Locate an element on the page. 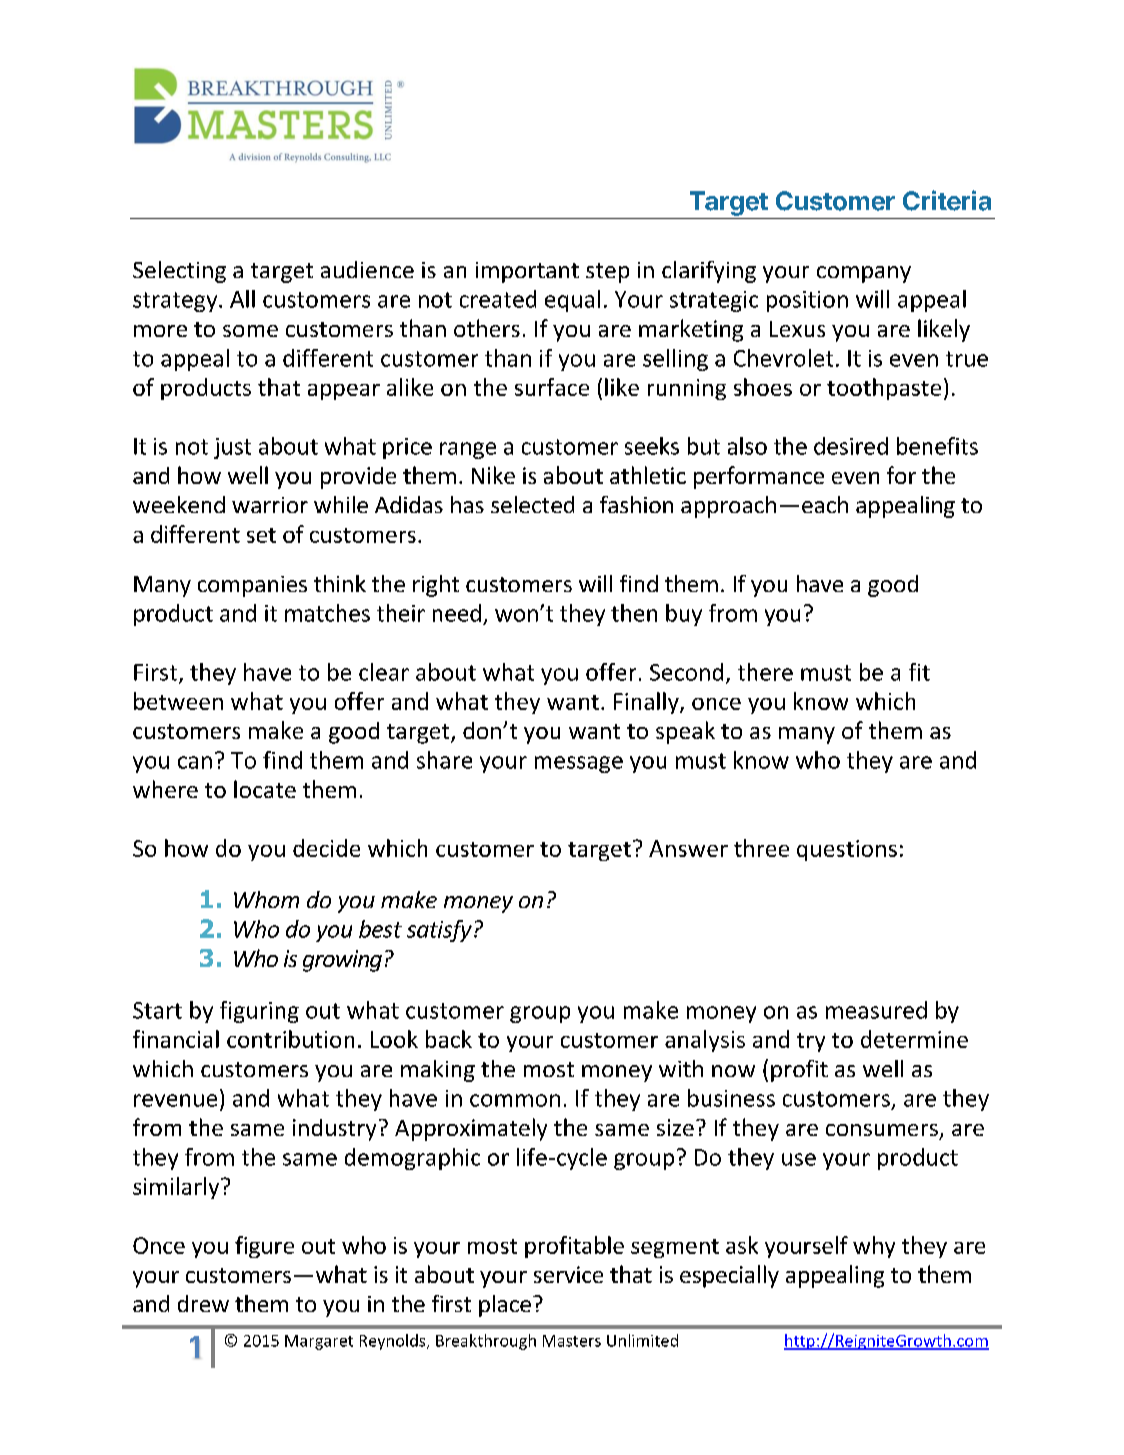 The width and height of the image is (1124, 1455). satisfy is located at coordinates (439, 931).
